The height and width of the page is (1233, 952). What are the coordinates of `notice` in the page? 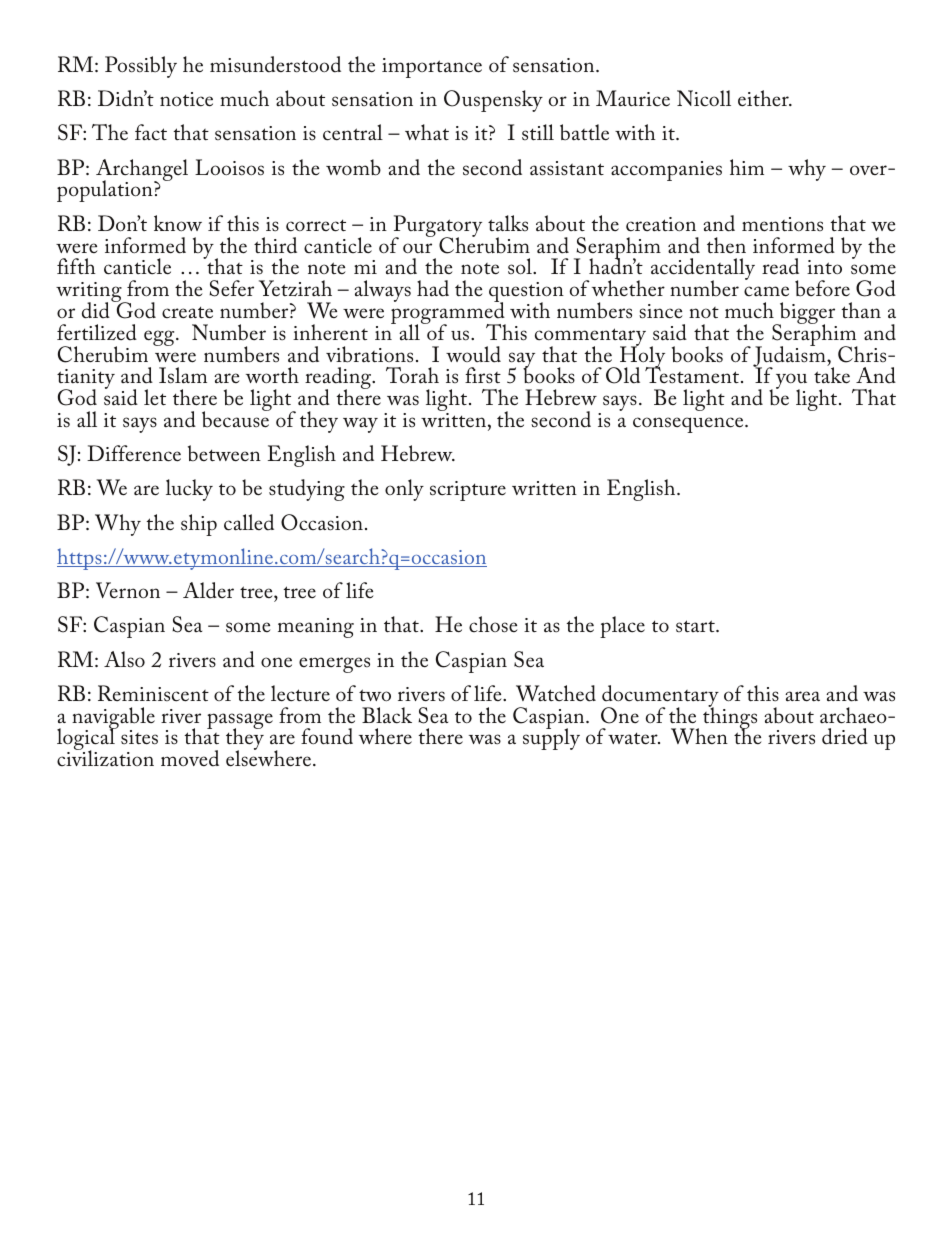 It's located at (186, 99).
